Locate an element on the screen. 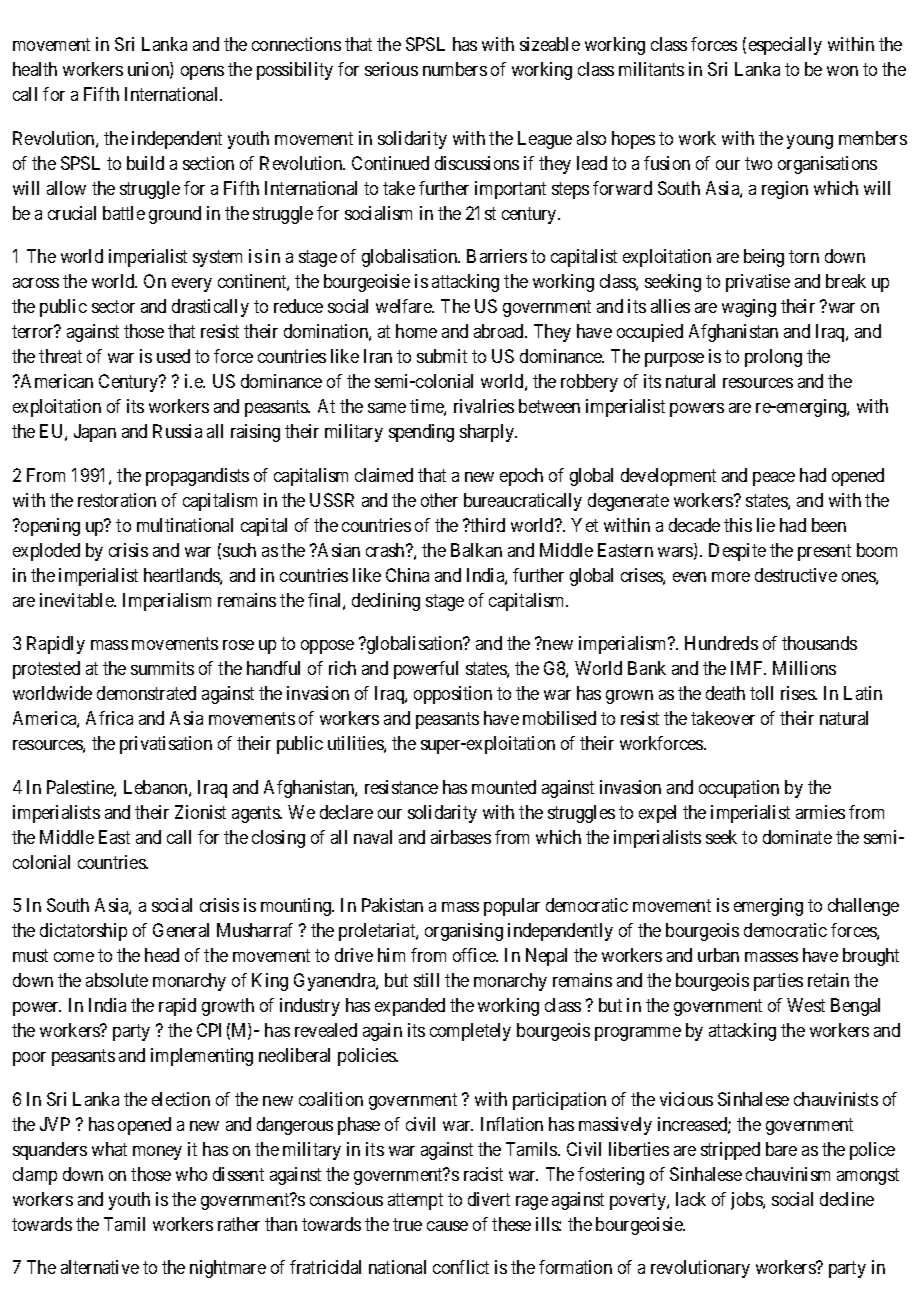 The width and height of the screenshot is (924, 1308). dominate is located at coordinates (797, 837).
